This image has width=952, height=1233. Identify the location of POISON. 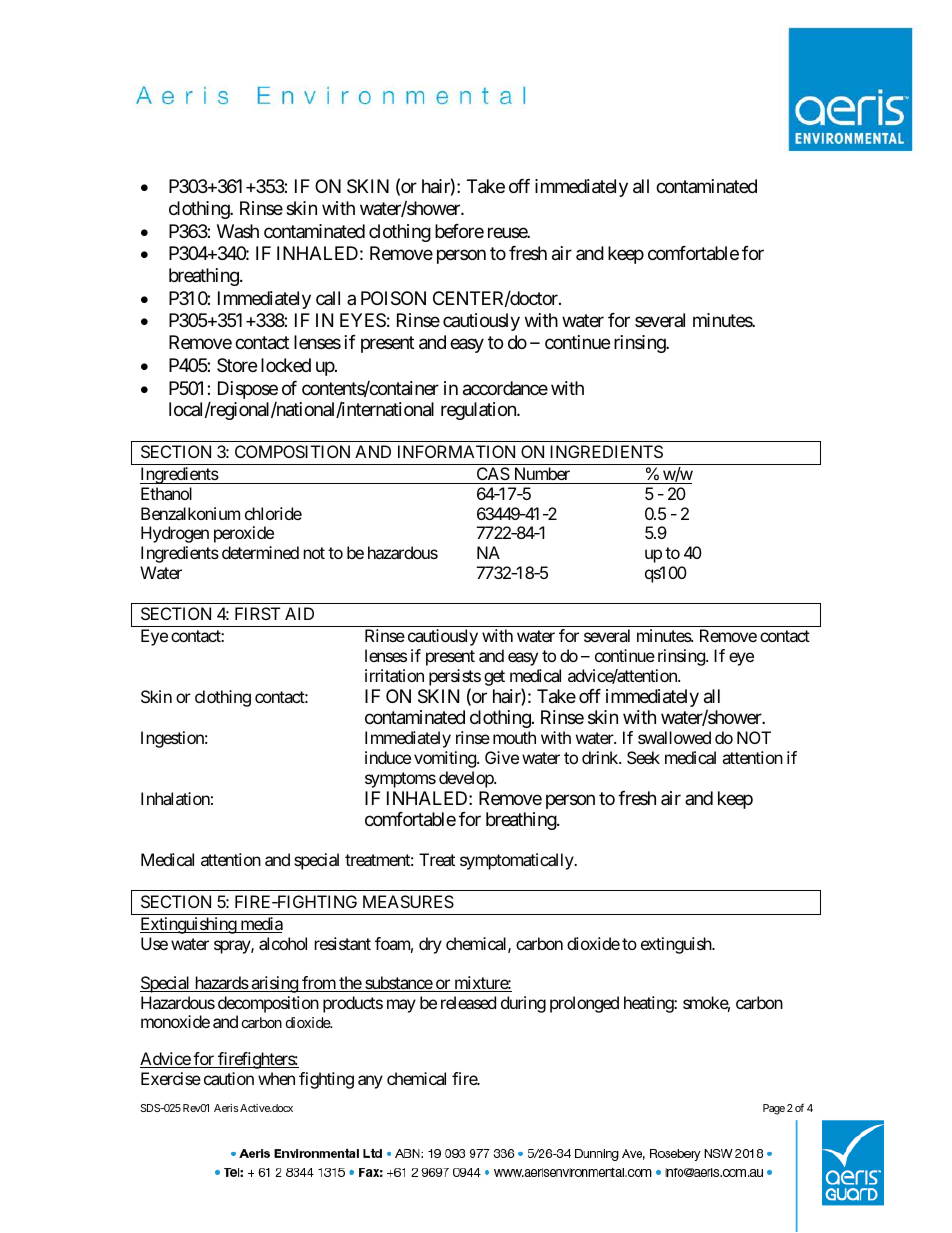
(393, 298).
